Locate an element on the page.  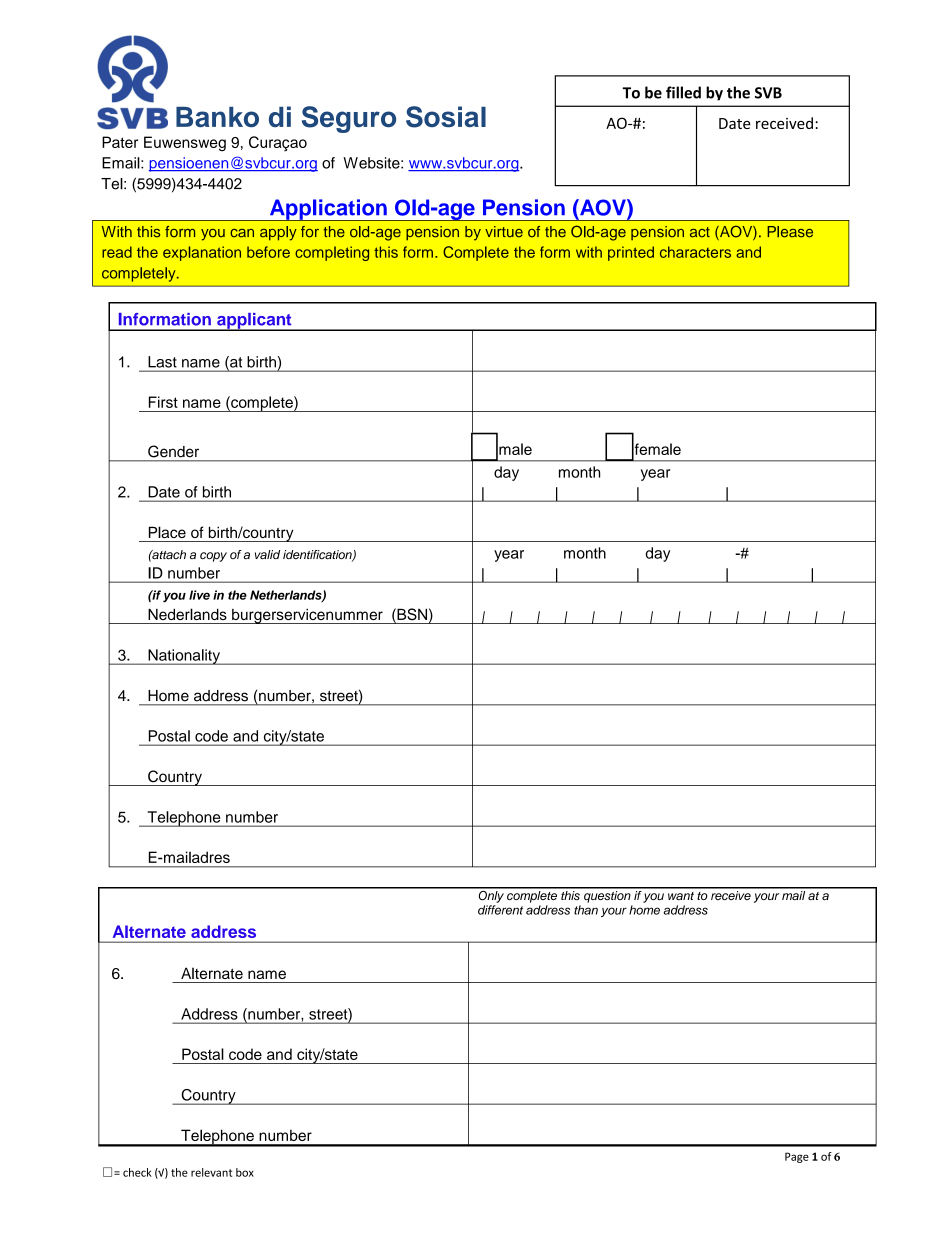
valid is located at coordinates (267, 555).
